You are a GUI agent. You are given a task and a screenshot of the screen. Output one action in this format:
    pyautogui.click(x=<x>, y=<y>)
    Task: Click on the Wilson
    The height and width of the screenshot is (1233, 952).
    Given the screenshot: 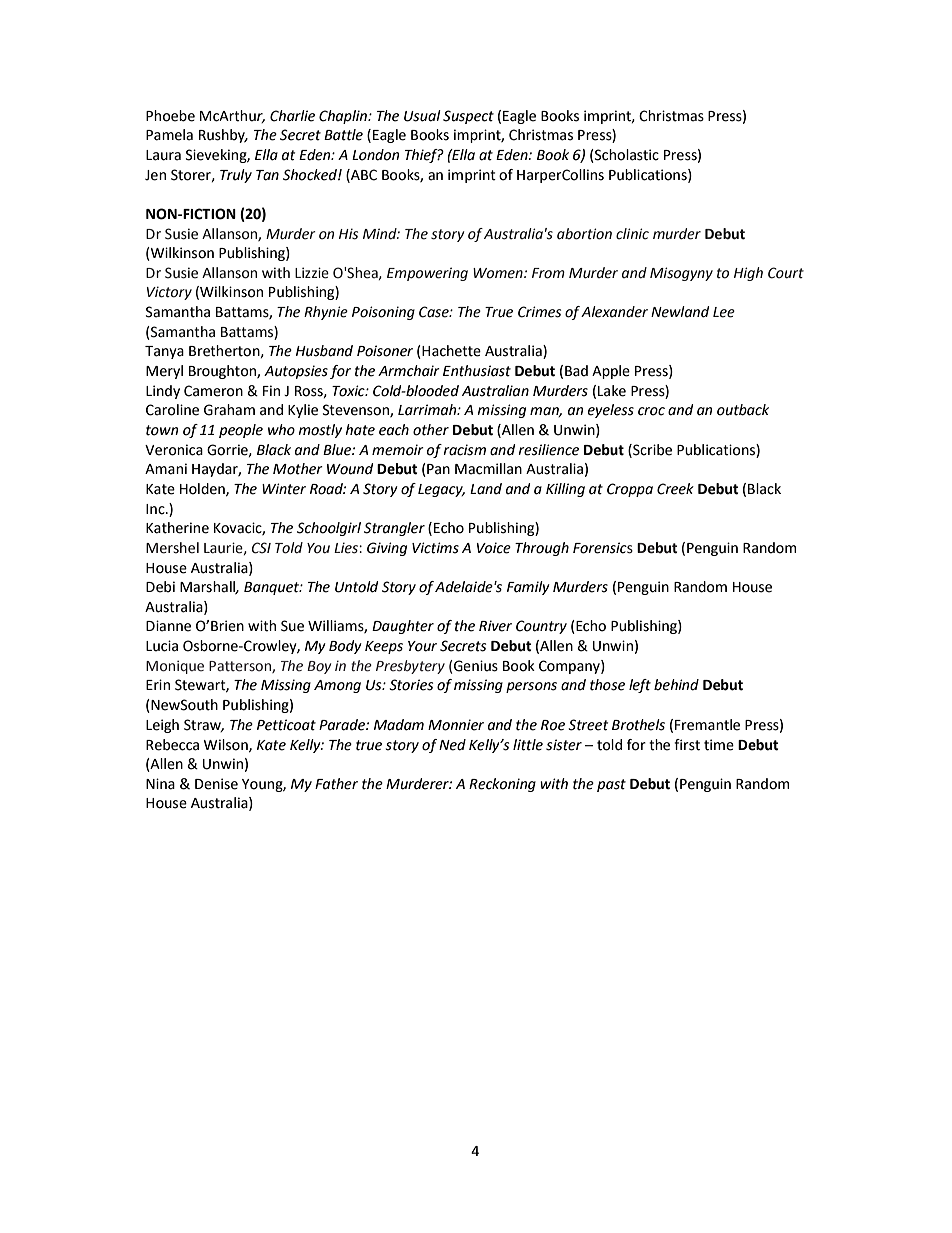 What is the action you would take?
    pyautogui.click(x=226, y=745)
